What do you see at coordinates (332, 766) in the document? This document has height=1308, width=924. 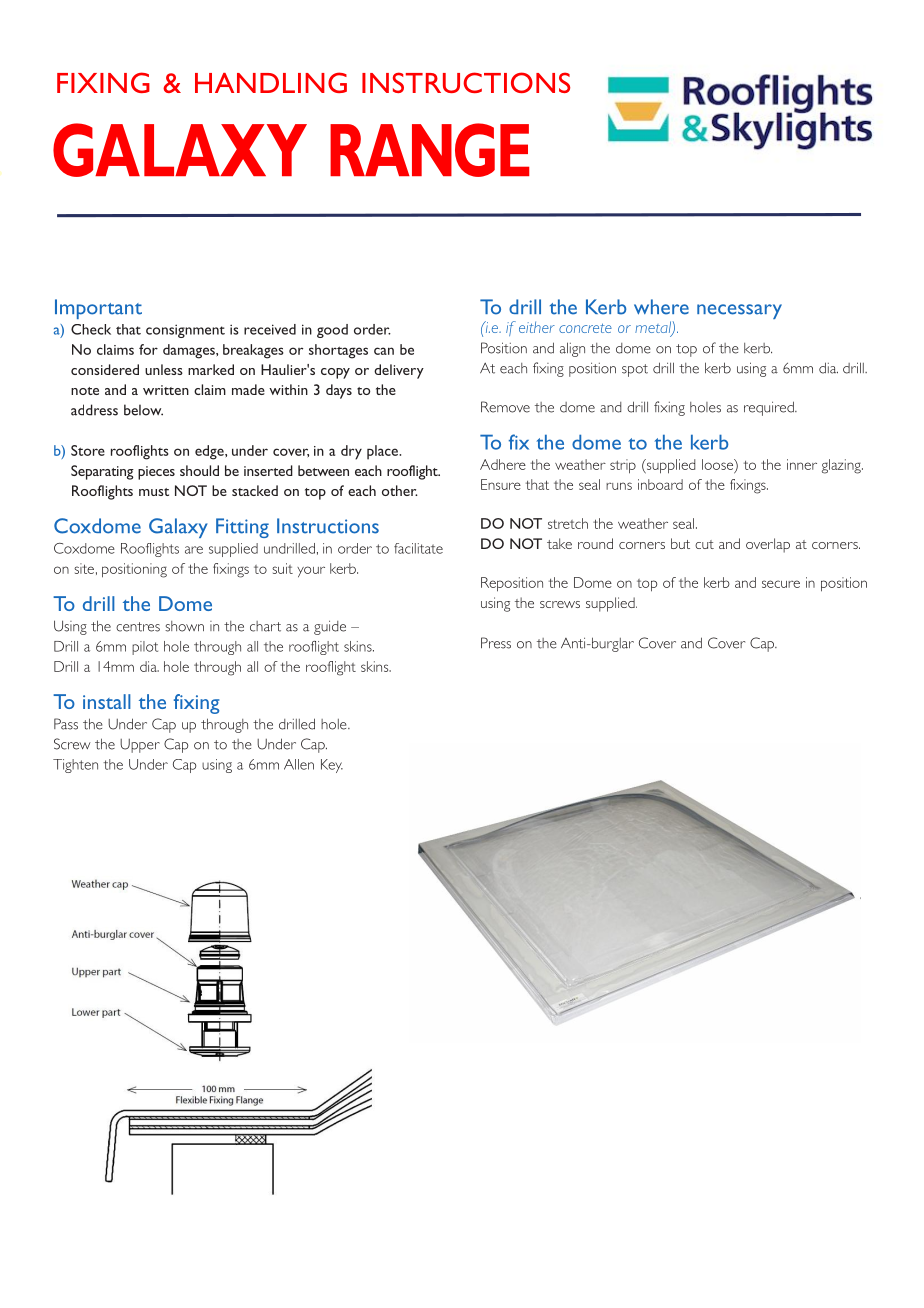 I see `Key` at bounding box center [332, 766].
